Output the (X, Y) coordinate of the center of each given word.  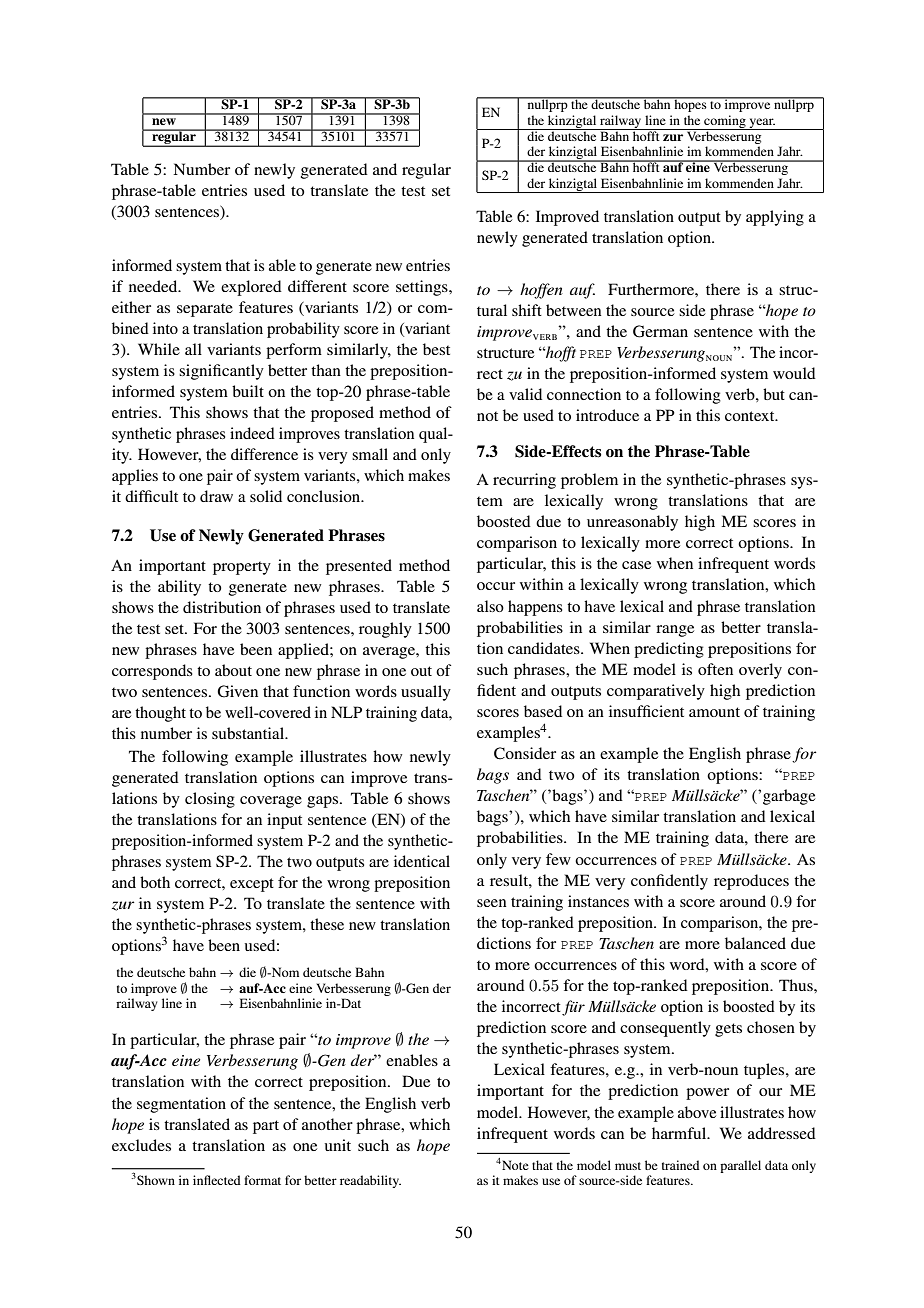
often (715, 669)
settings (423, 288)
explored (251, 288)
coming (725, 122)
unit (338, 1145)
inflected (217, 1180)
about (233, 670)
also (490, 606)
